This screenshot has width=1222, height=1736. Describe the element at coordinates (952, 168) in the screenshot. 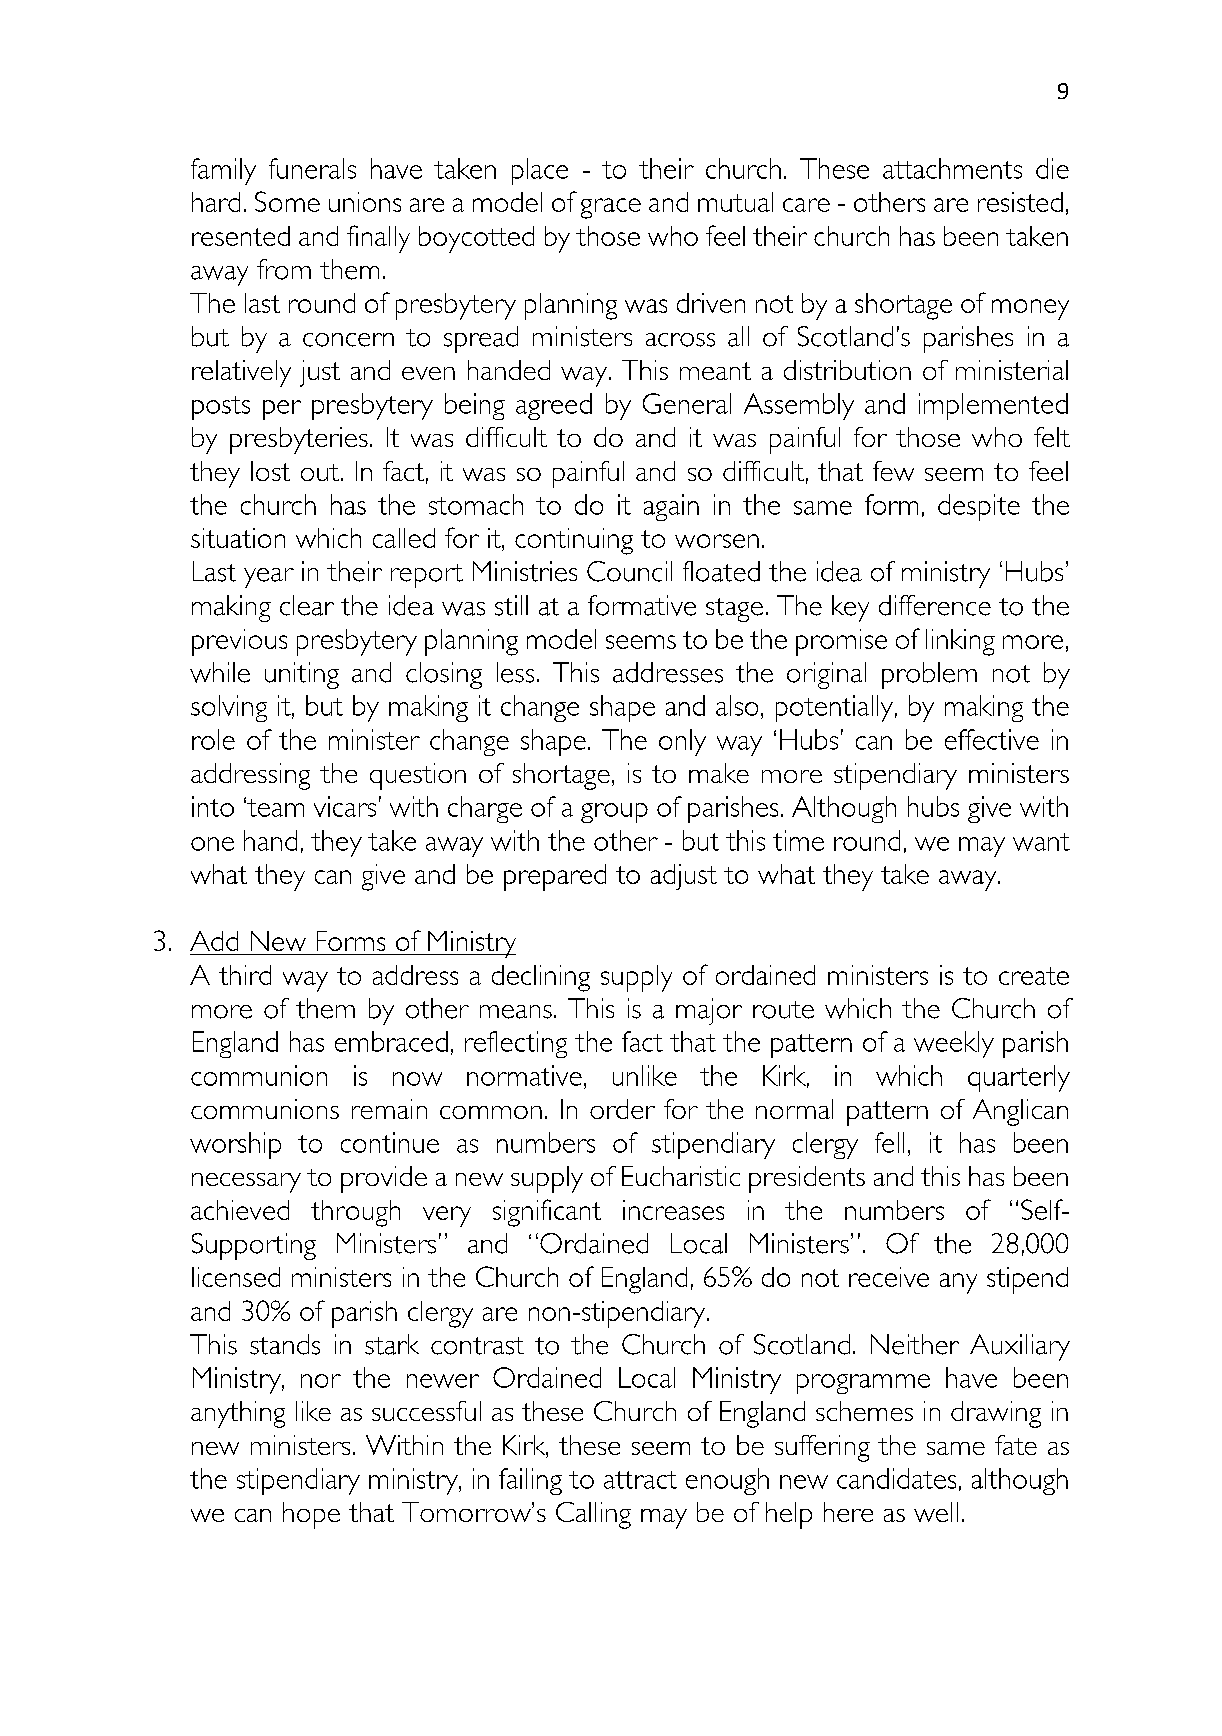

I see `attachments` at that location.
